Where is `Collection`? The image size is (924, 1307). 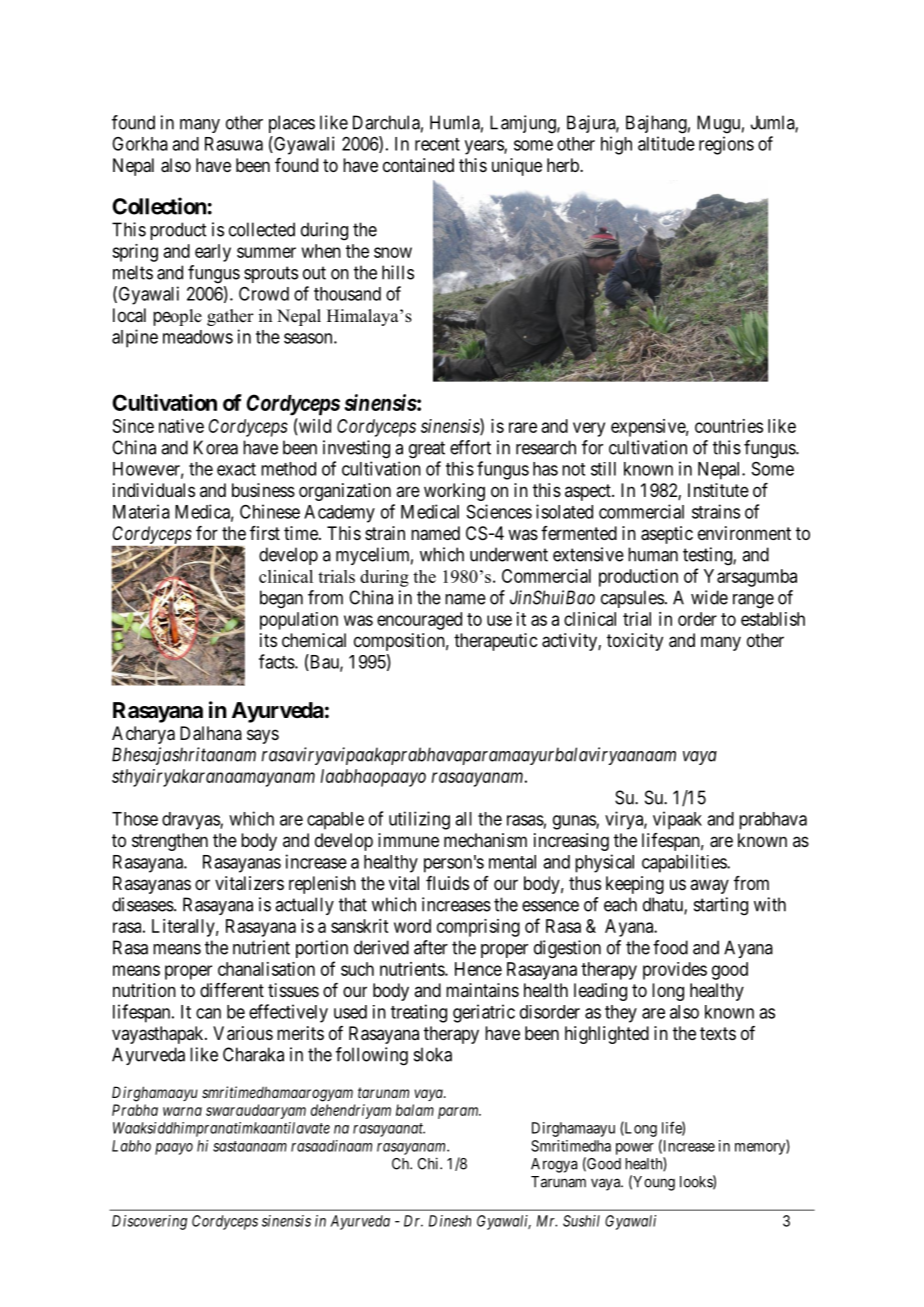 Collection is located at coordinates (159, 206).
